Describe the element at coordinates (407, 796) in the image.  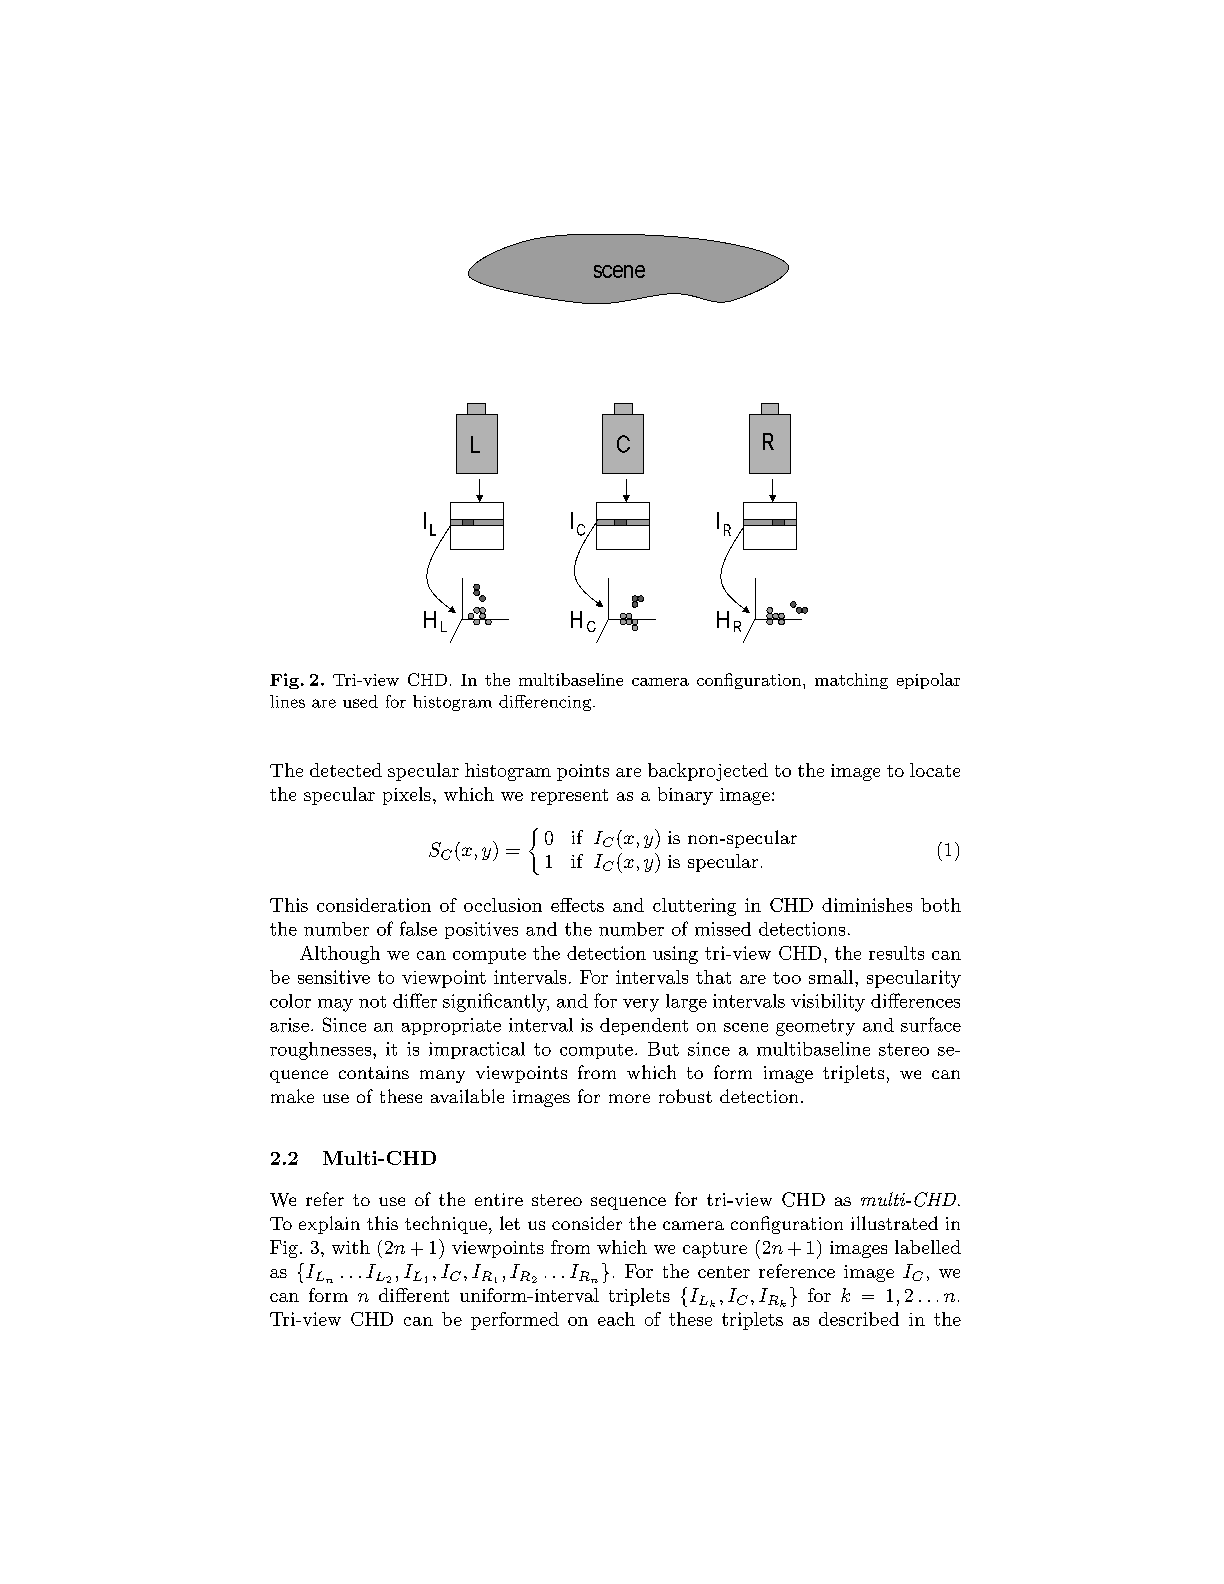
I see `pixels` at that location.
